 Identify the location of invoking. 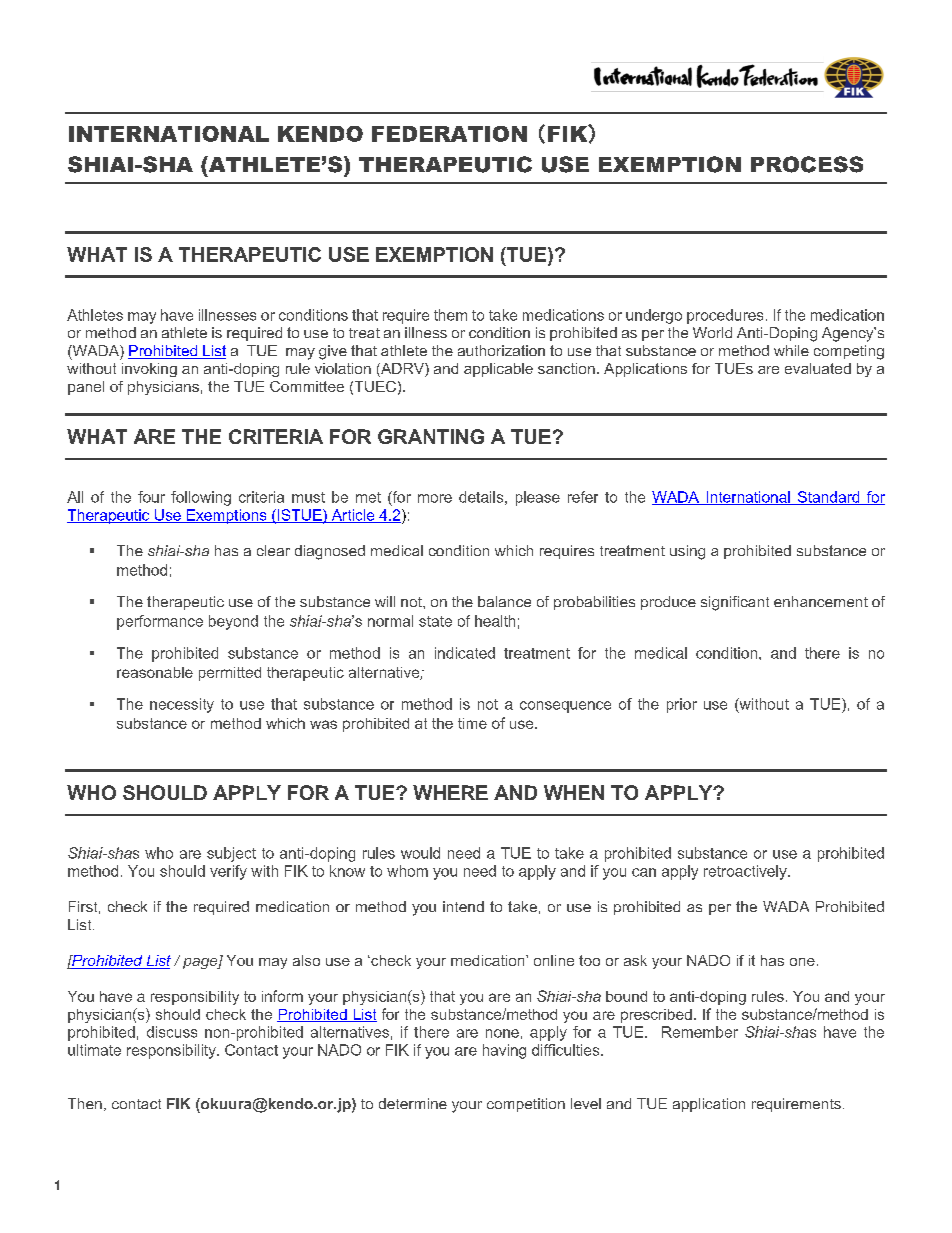
(149, 370).
